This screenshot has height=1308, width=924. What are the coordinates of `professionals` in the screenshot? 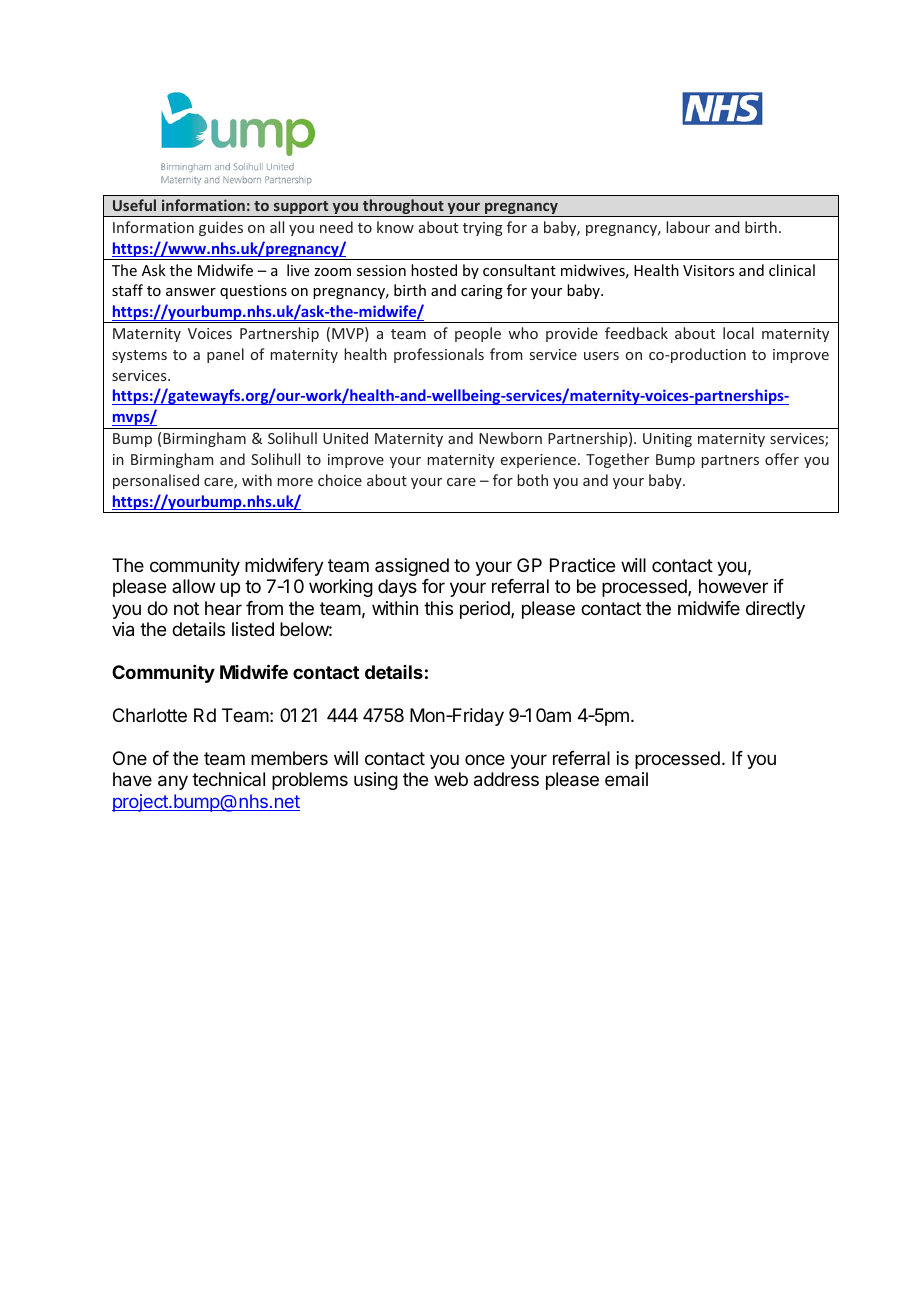 It's located at (439, 355).
